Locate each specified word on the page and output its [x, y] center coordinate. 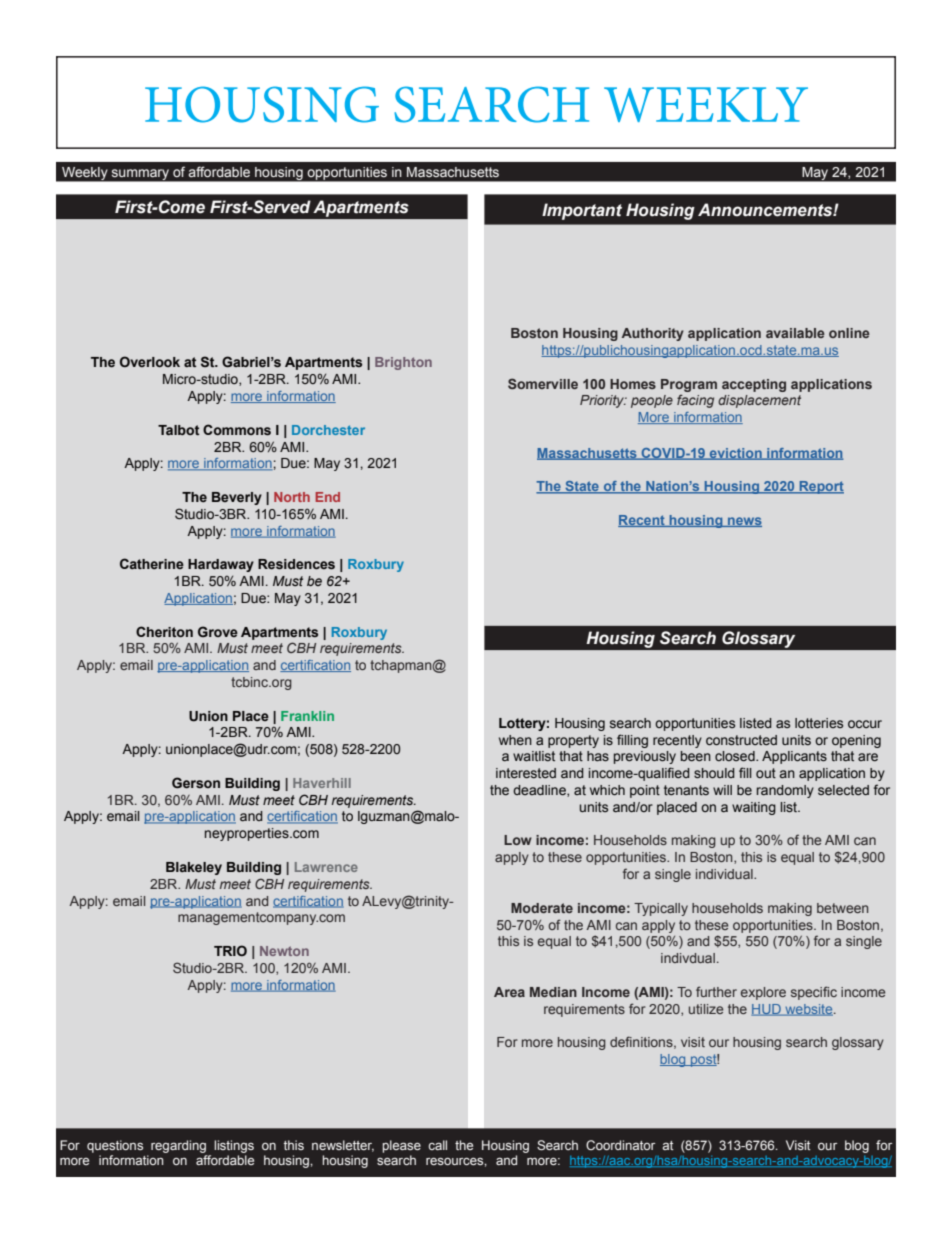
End [328, 497]
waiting [754, 808]
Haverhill [322, 783]
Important [582, 211]
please [401, 1146]
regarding [178, 1146]
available [795, 333]
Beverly [237, 498]
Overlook [150, 361]
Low [518, 840]
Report [820, 487]
